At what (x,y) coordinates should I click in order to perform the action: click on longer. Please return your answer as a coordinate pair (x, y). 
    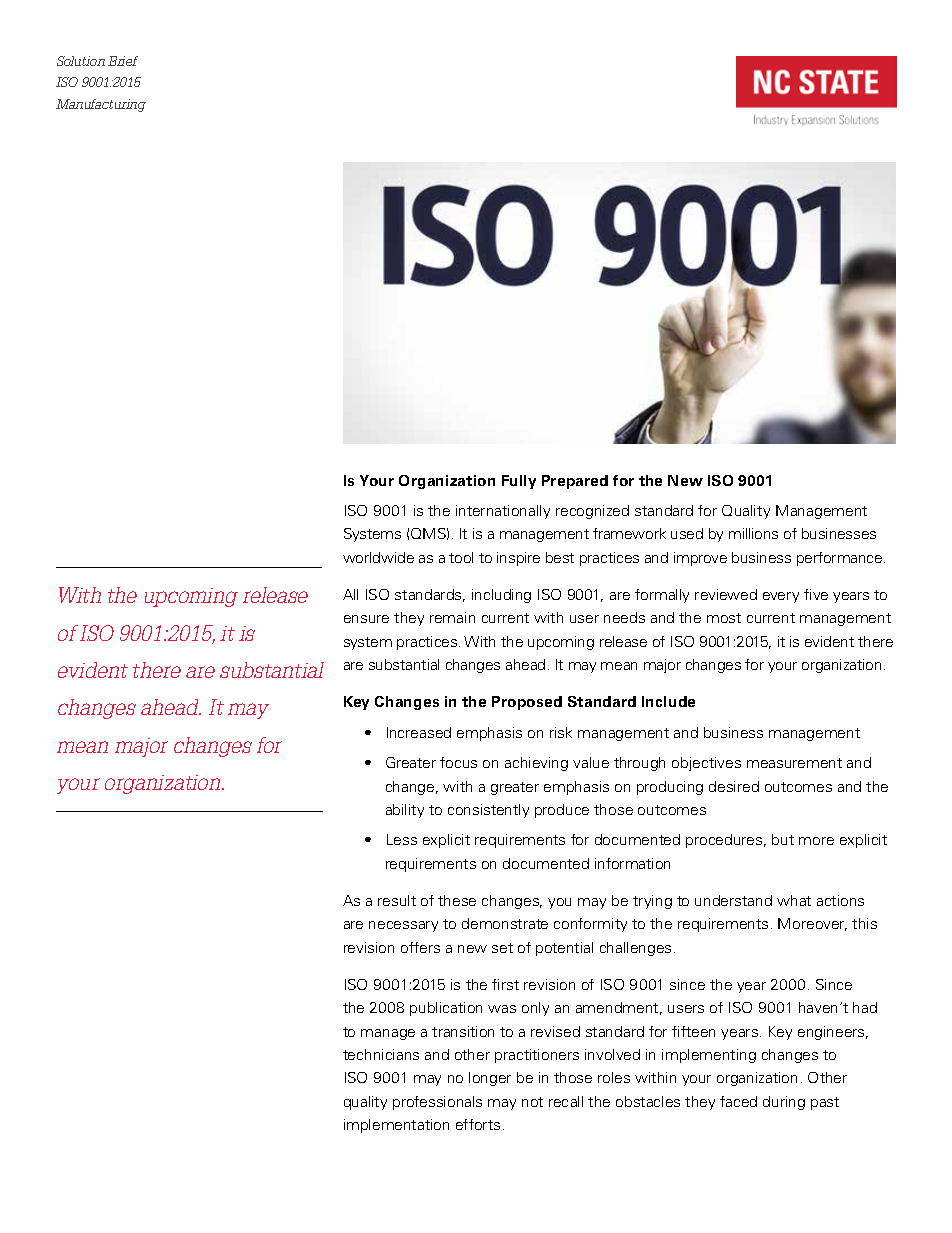
    Looking at the image, I should click on (490, 1079).
